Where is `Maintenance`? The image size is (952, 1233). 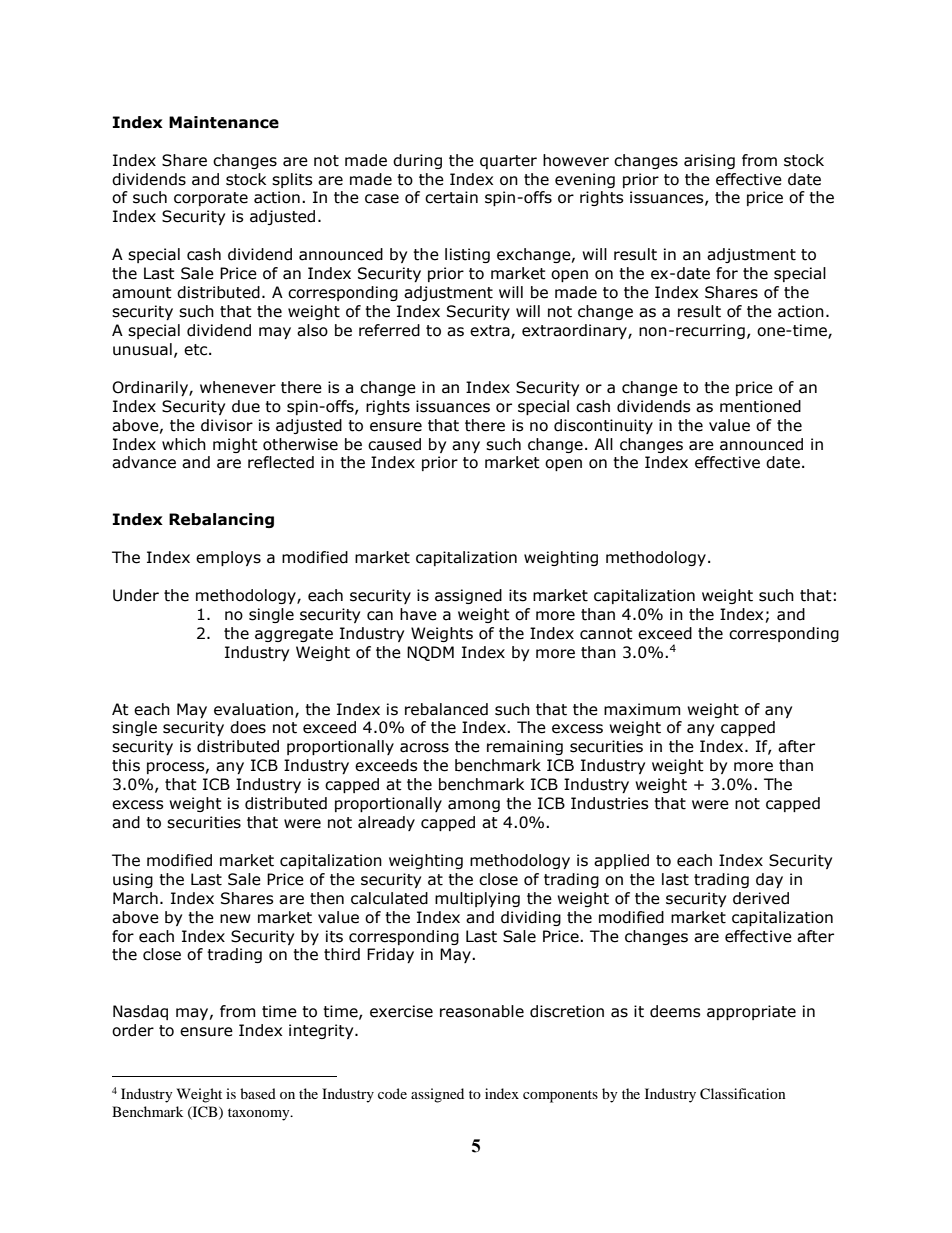
Maintenance is located at coordinates (224, 122).
